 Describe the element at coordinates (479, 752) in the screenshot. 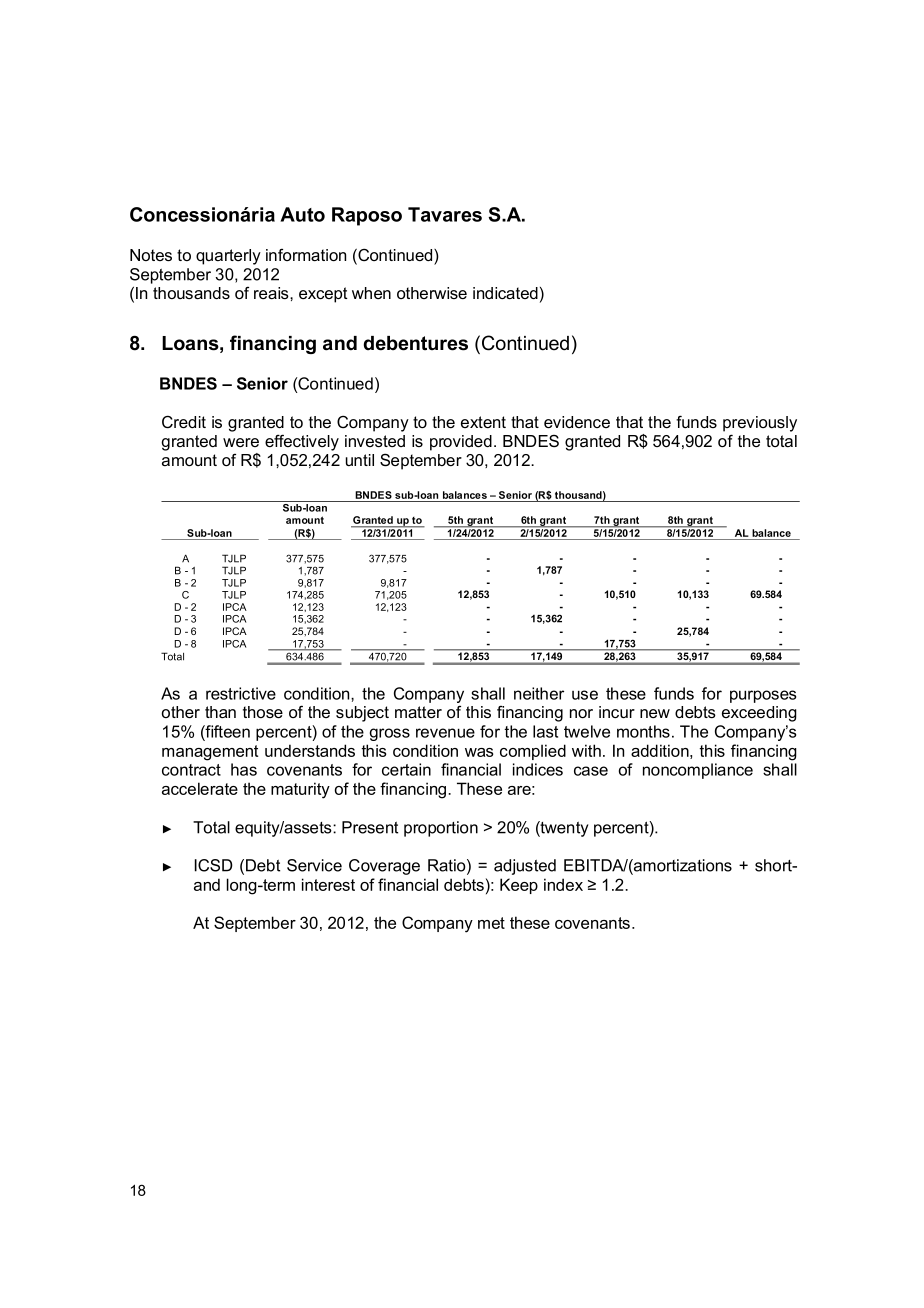

I see `was` at that location.
